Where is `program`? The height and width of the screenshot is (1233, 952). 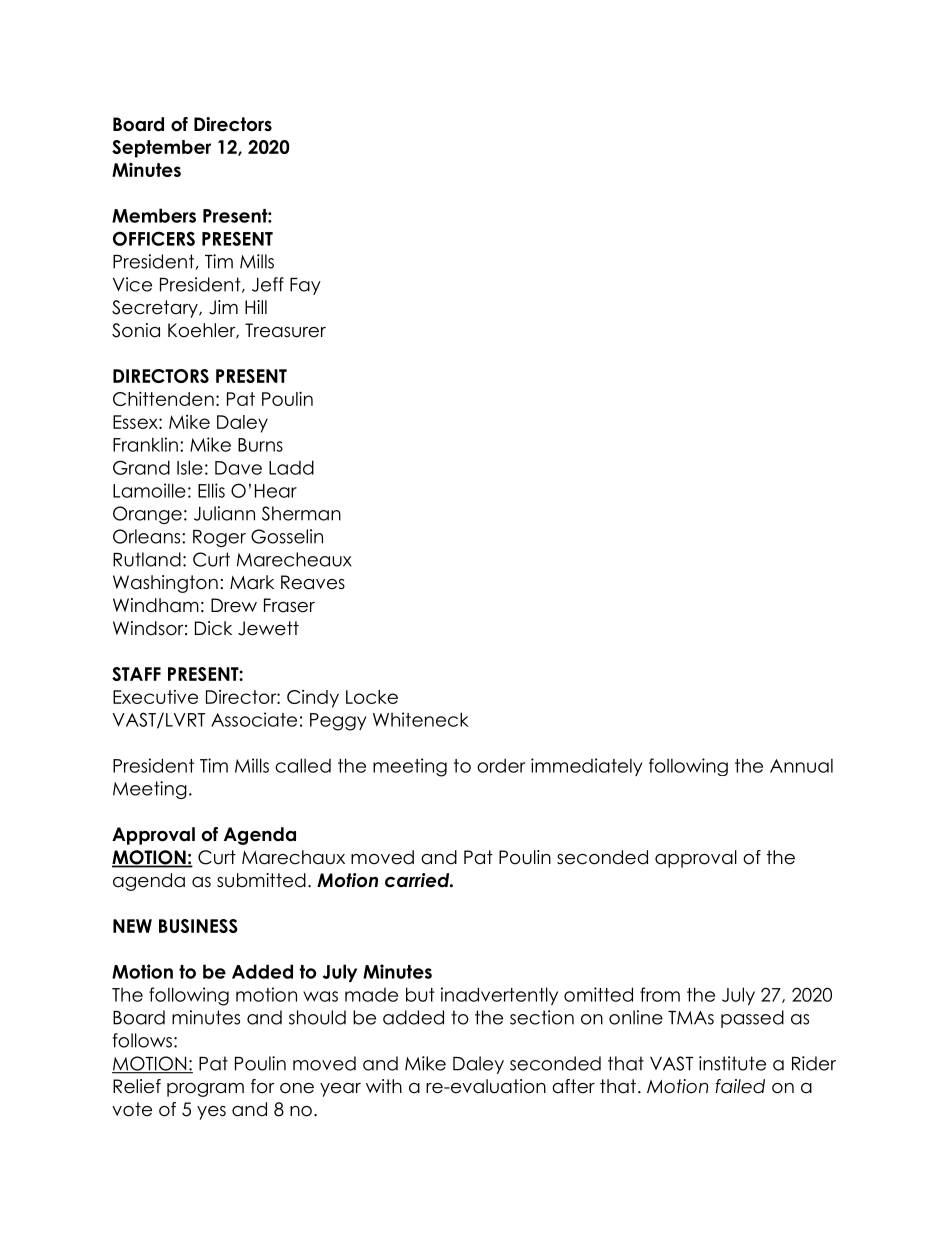
program is located at coordinates (205, 1090).
